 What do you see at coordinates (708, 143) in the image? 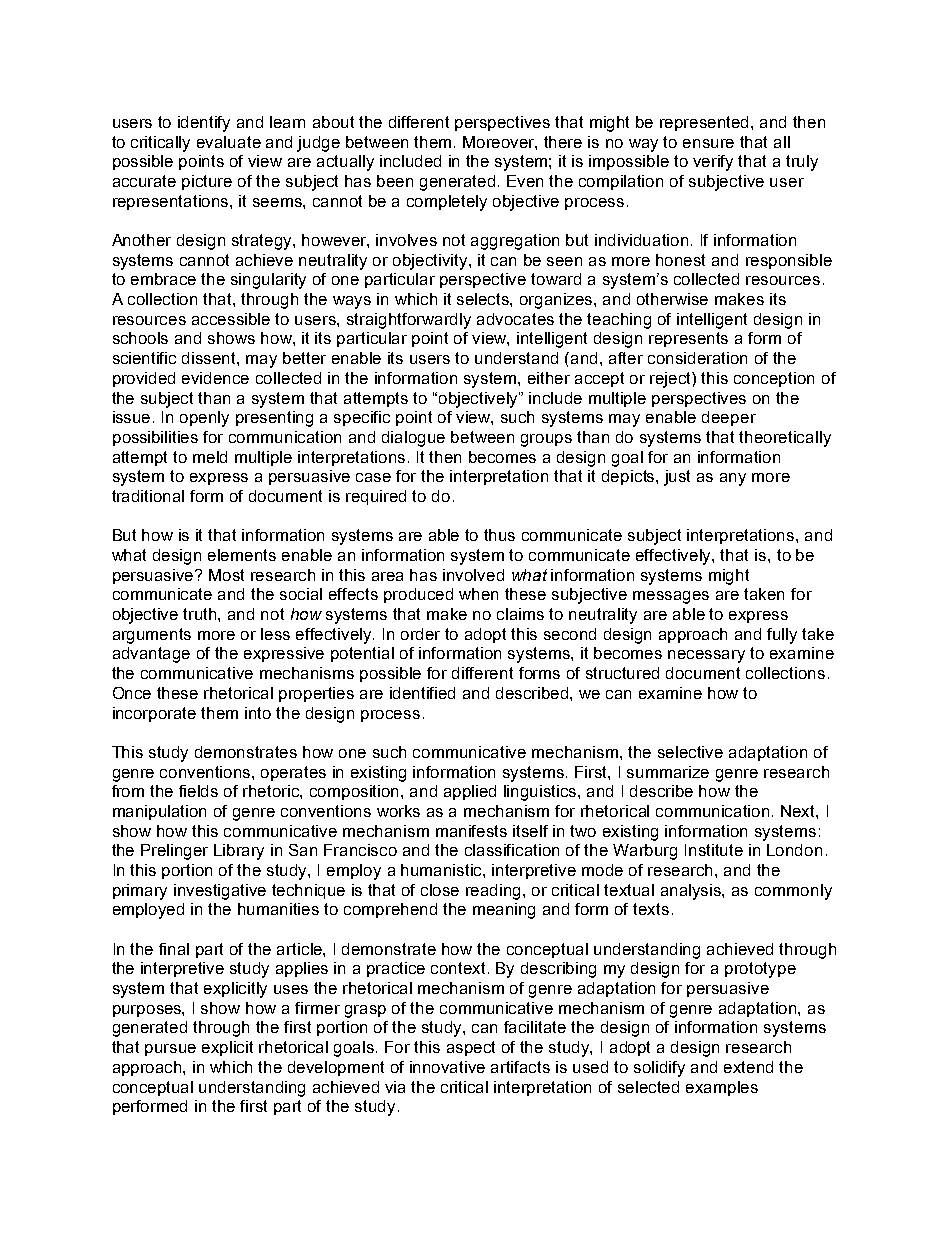
I see `ensure` at bounding box center [708, 143].
